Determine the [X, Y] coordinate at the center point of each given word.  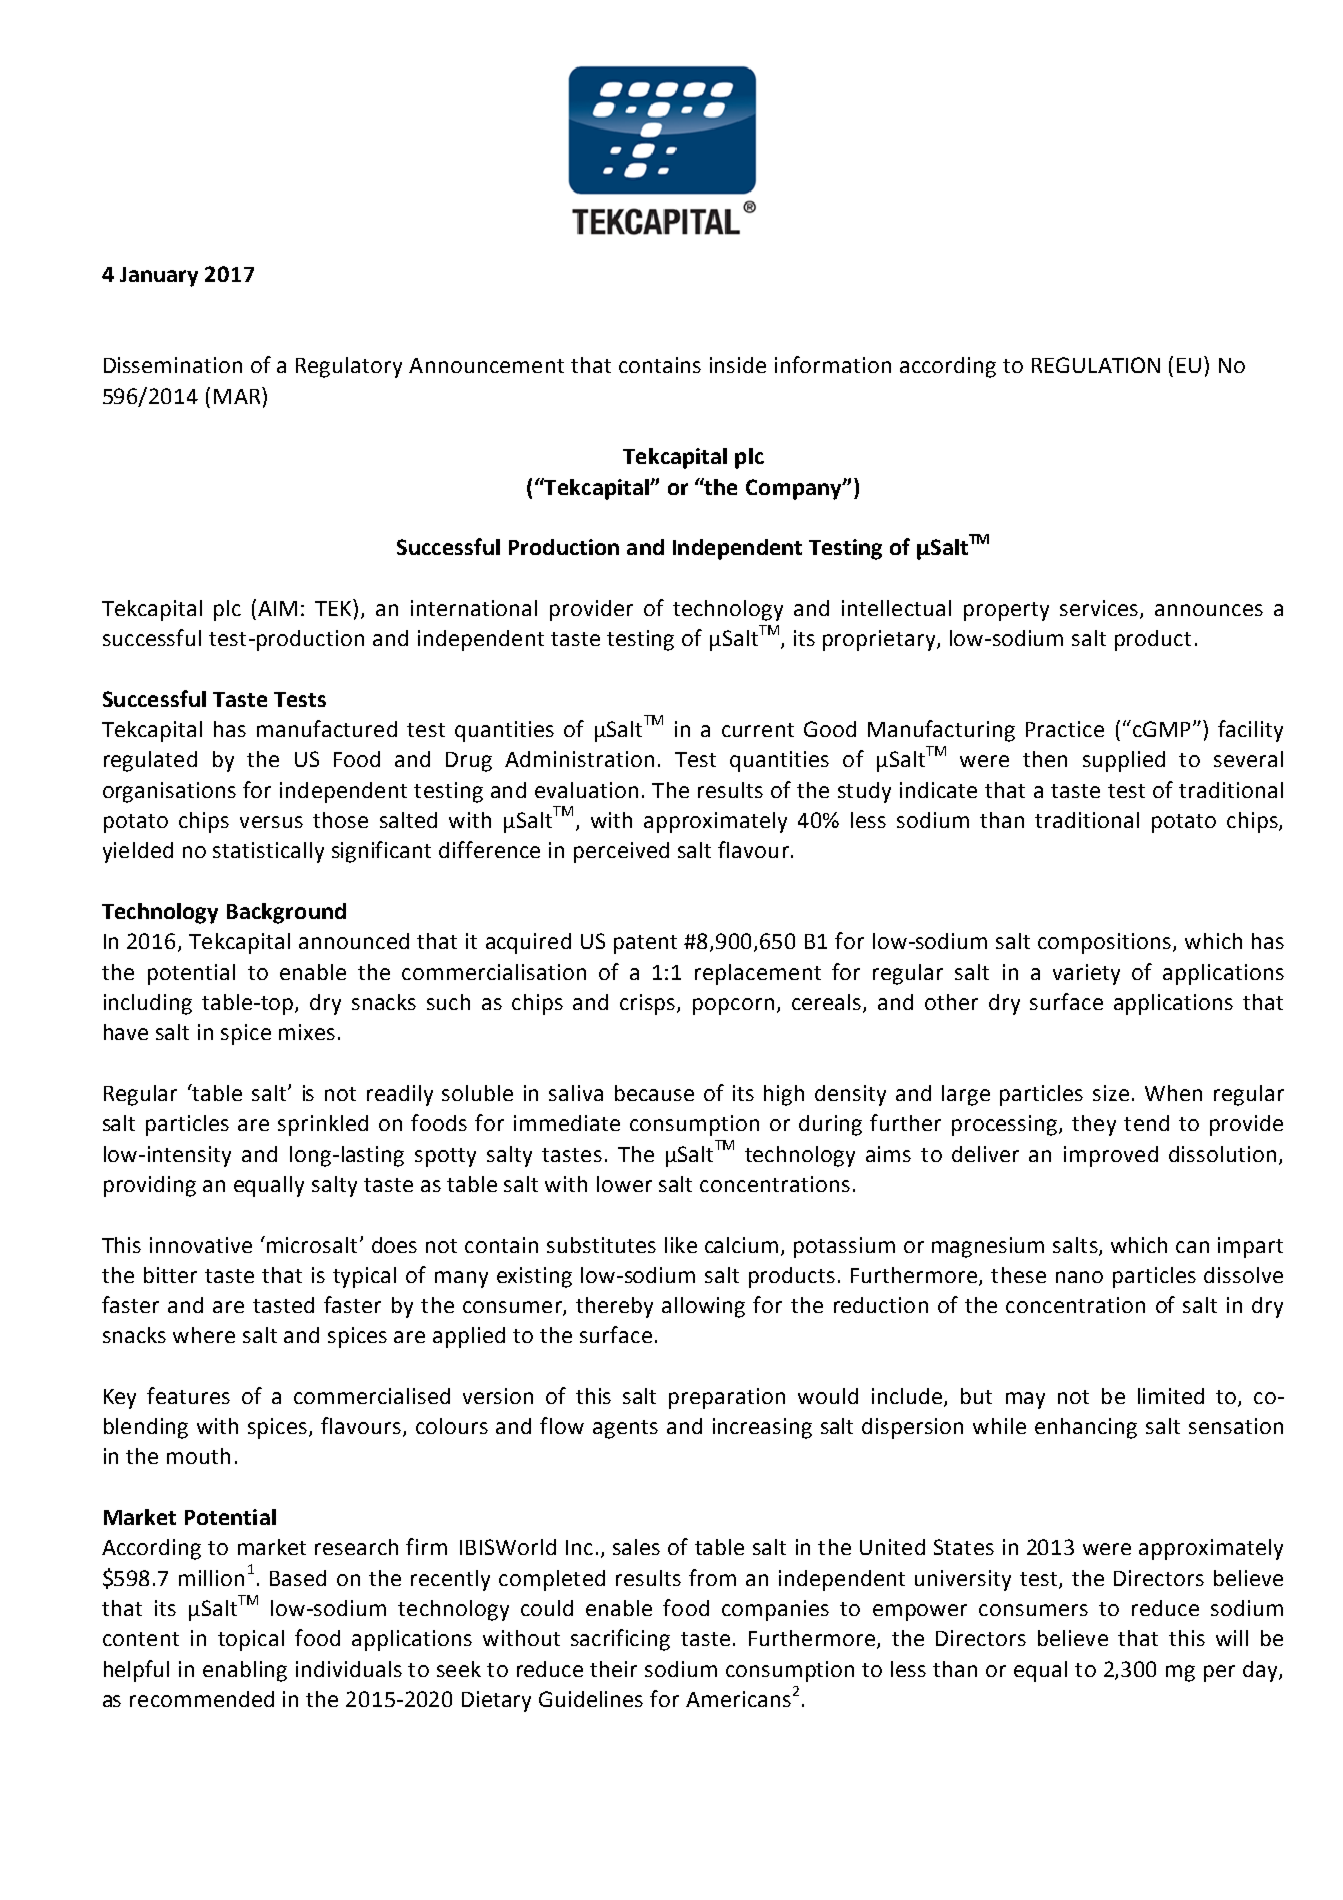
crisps [649, 1004]
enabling [245, 1671]
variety [1086, 974]
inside [738, 365]
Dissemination [173, 365]
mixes [307, 1032]
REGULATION [1096, 365]
